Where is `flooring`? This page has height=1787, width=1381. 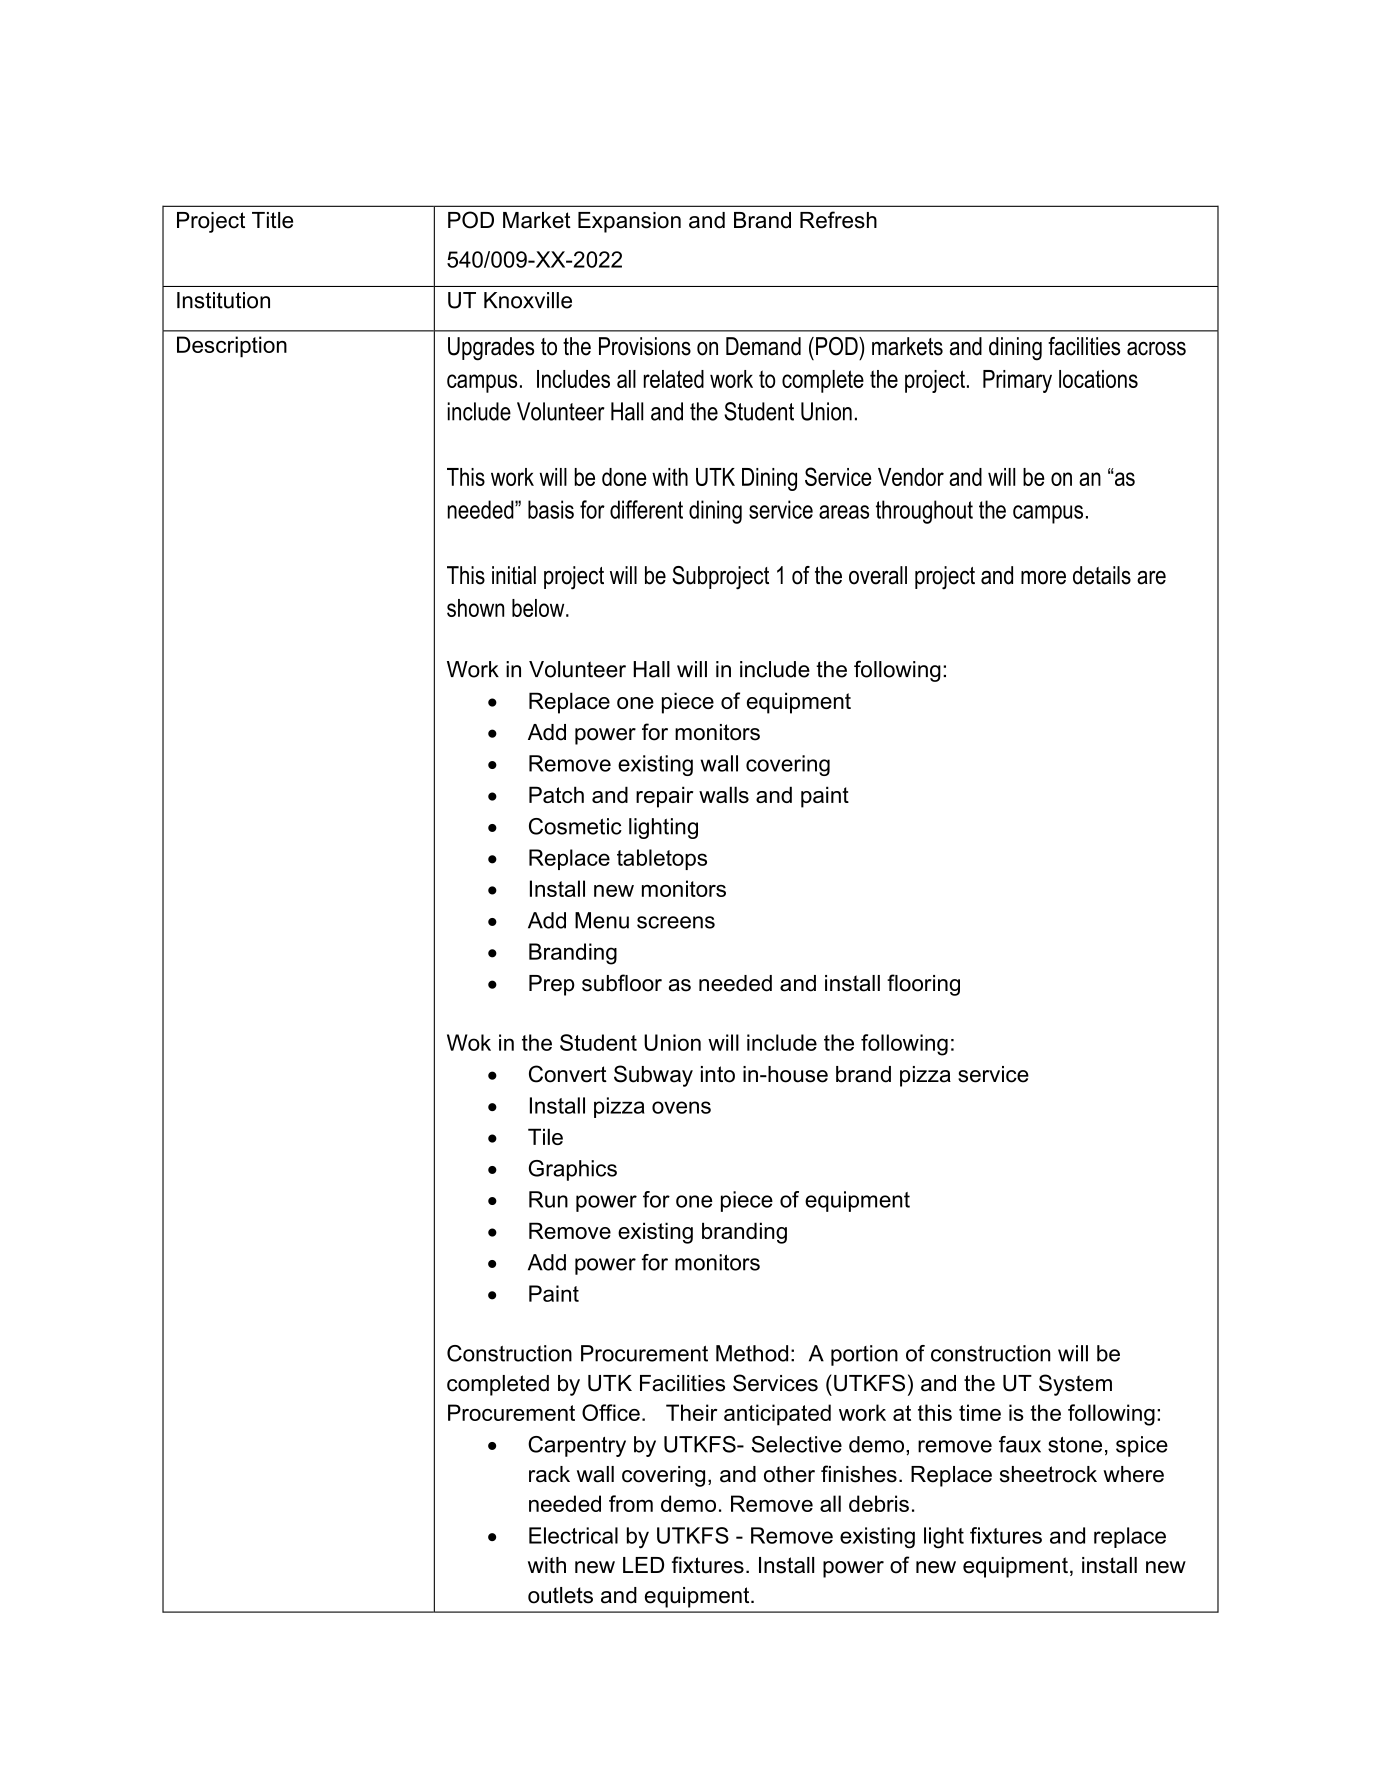 flooring is located at coordinates (923, 985).
